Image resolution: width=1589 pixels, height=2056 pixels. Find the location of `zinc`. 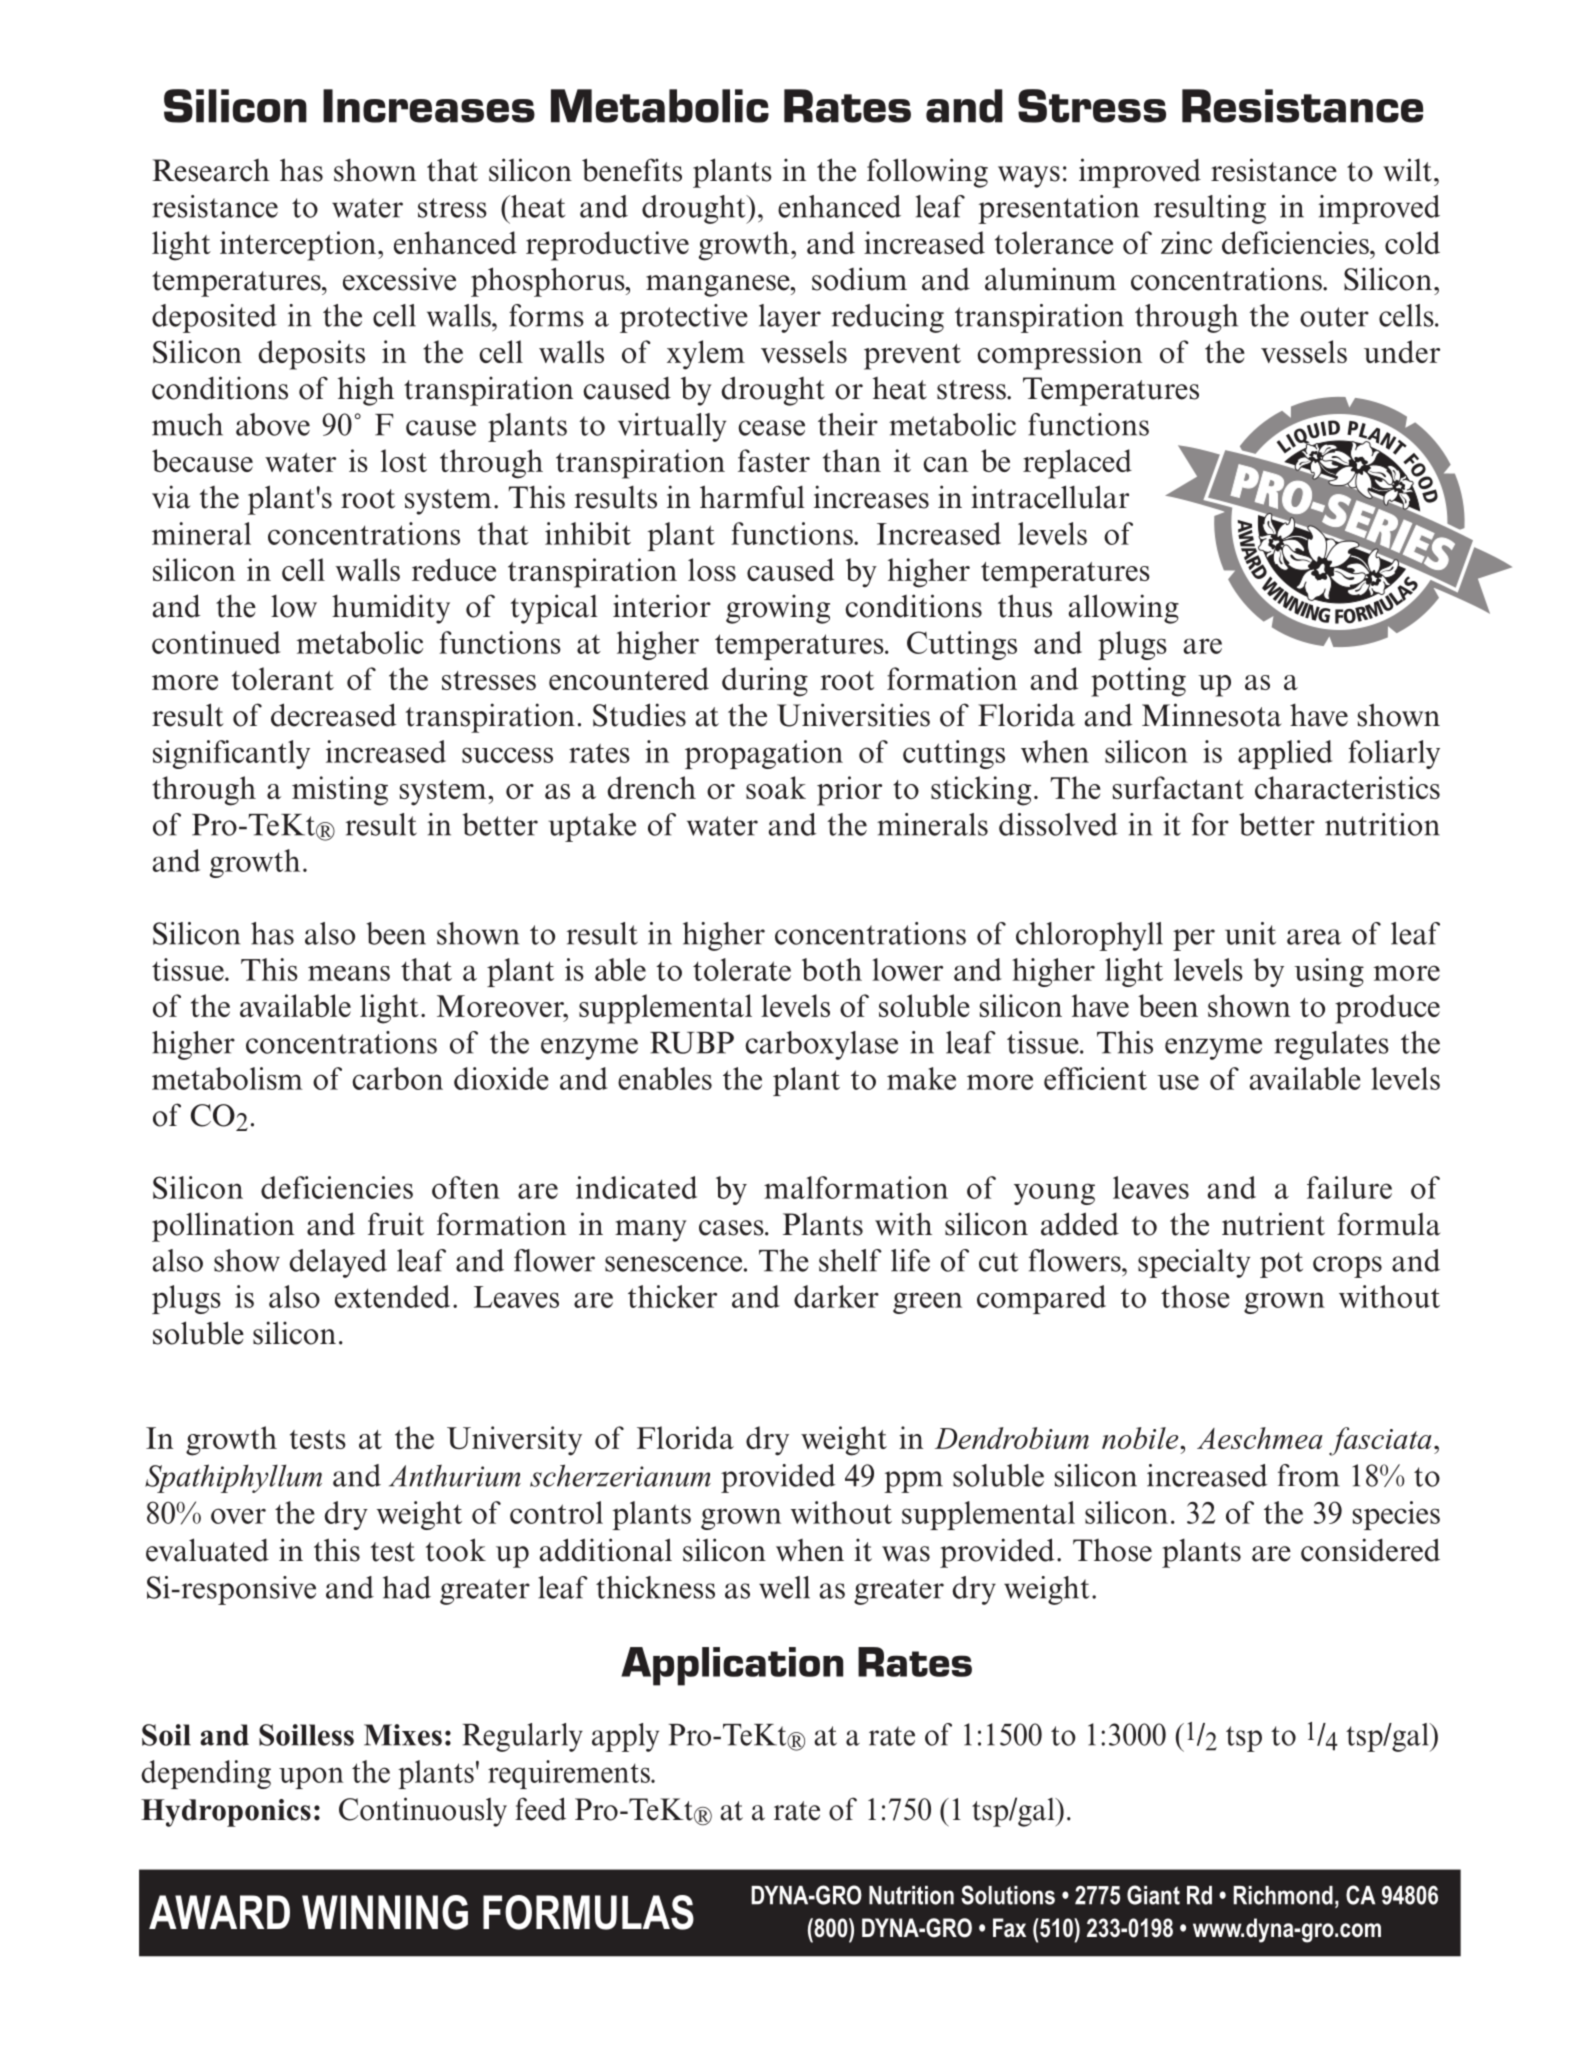

zinc is located at coordinates (1186, 242).
